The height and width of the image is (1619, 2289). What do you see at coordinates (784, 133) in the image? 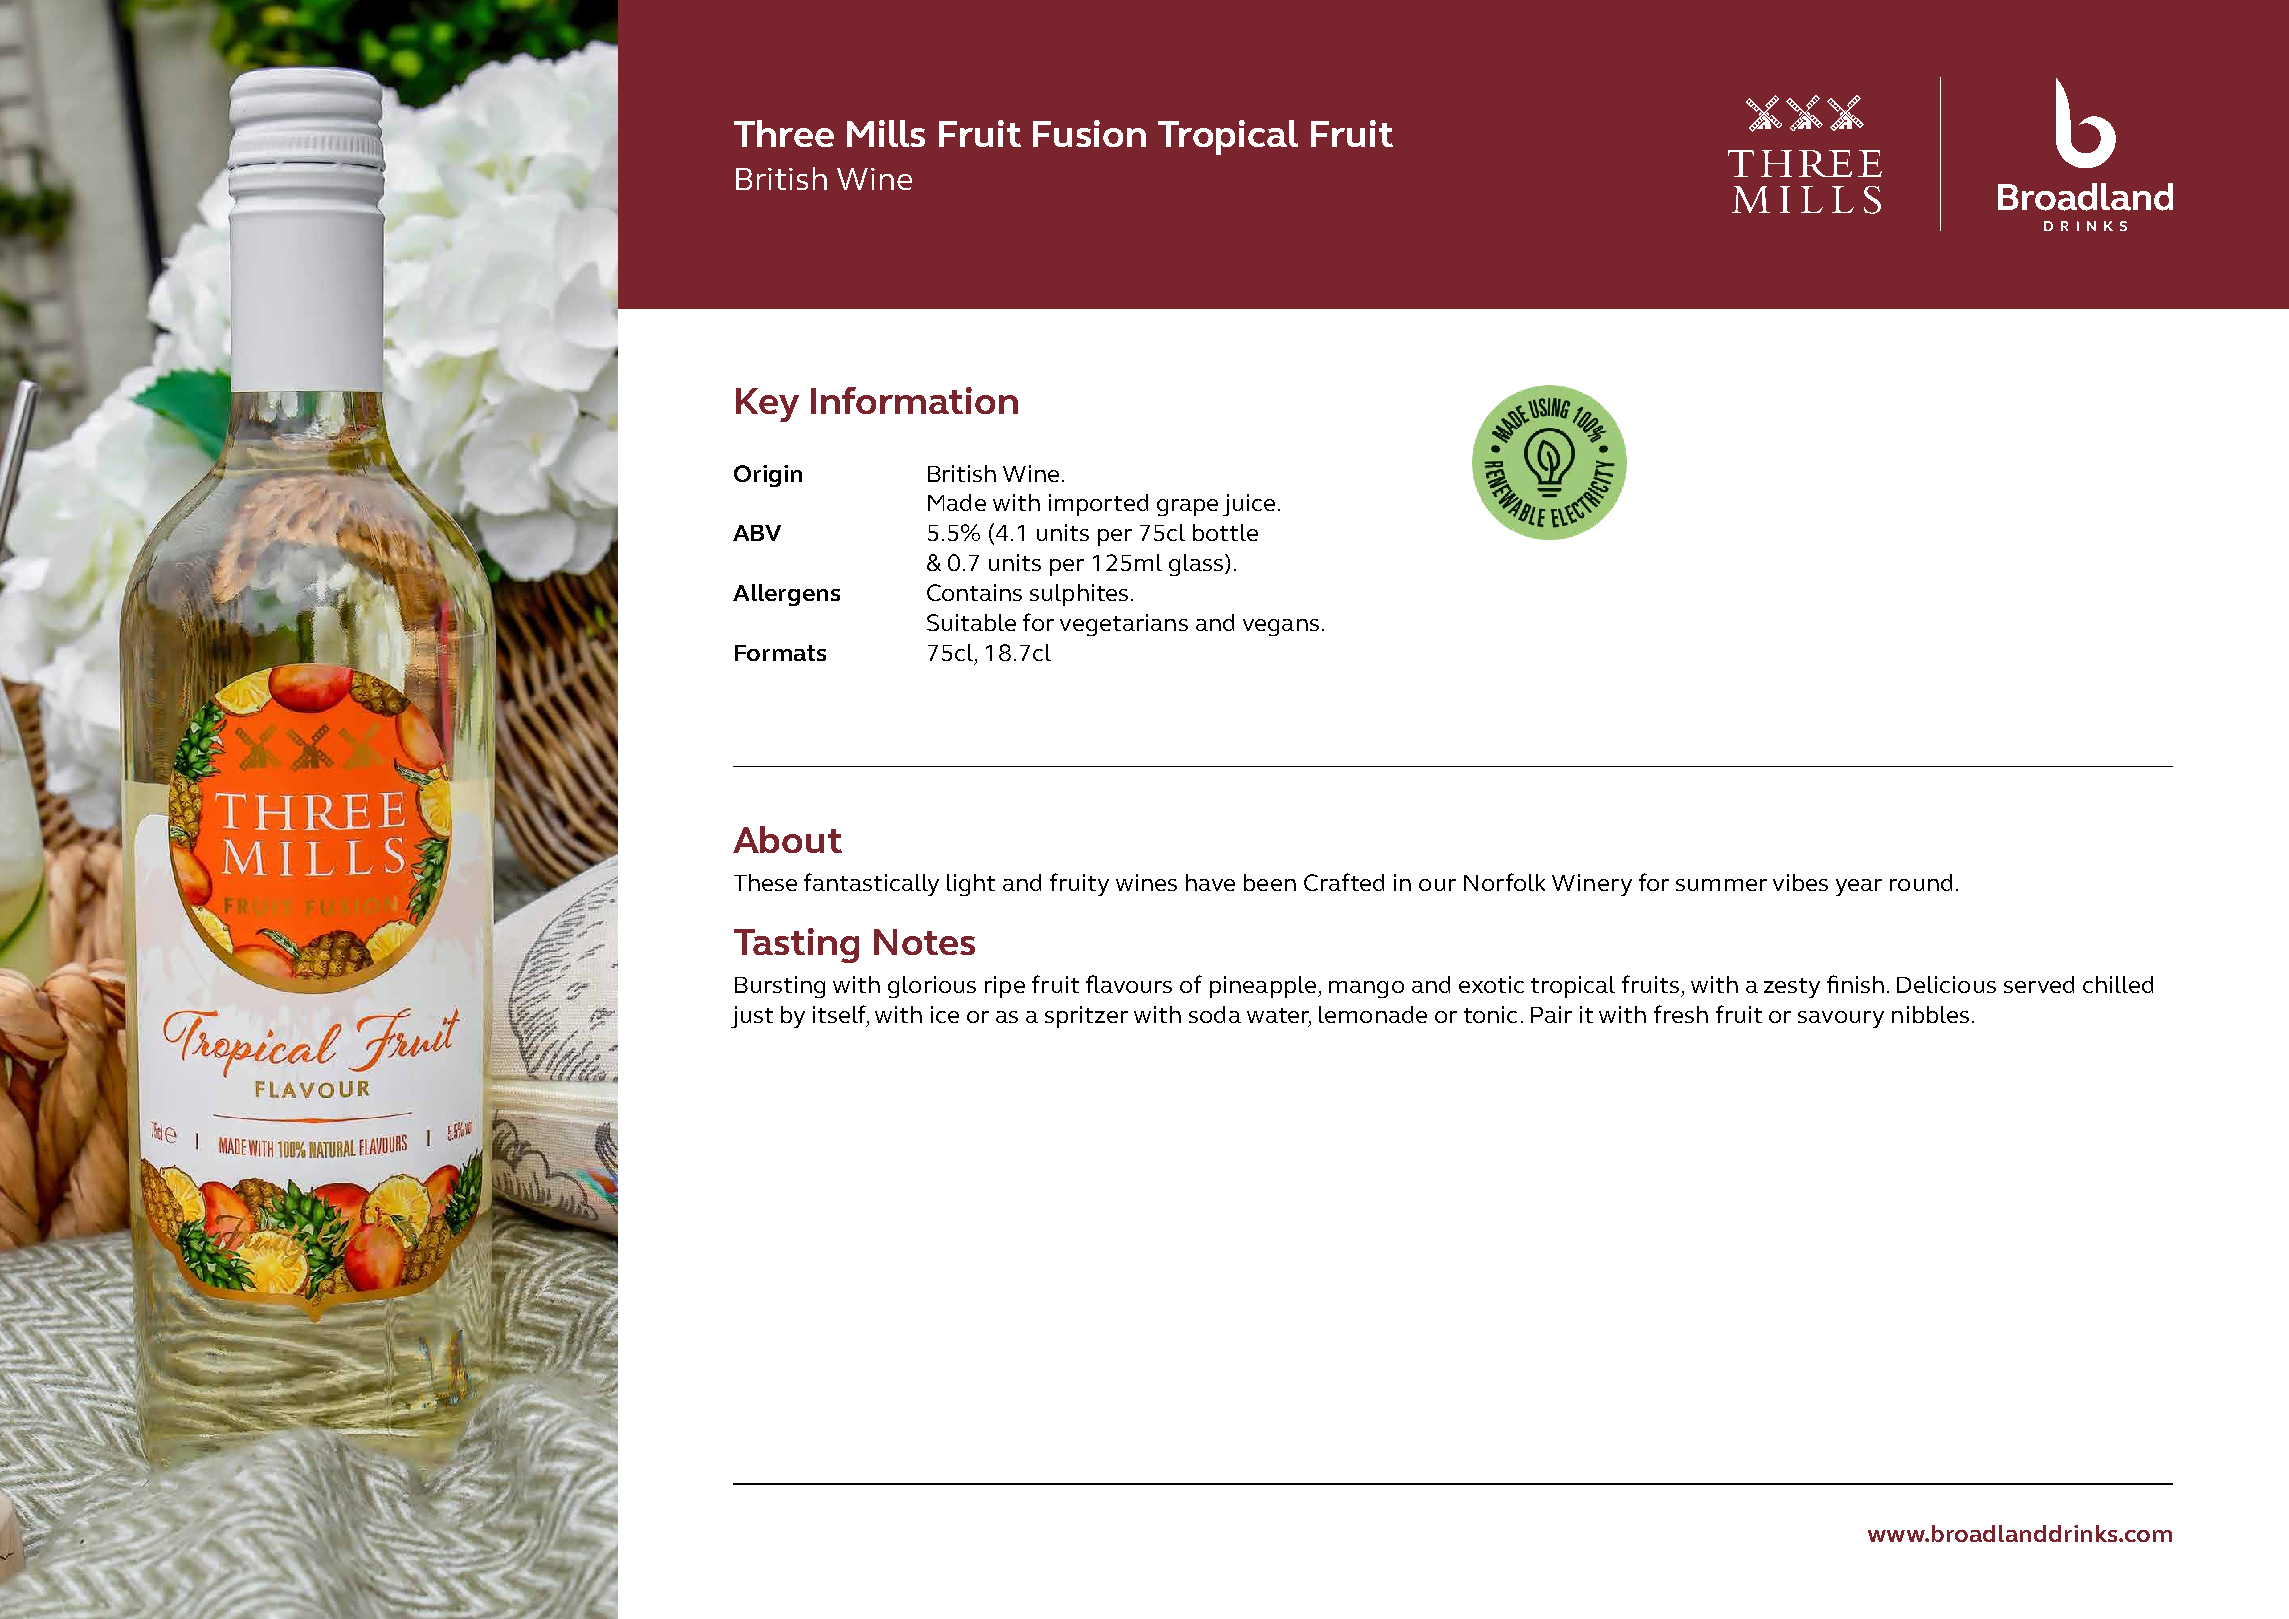
I see `Three` at bounding box center [784, 133].
